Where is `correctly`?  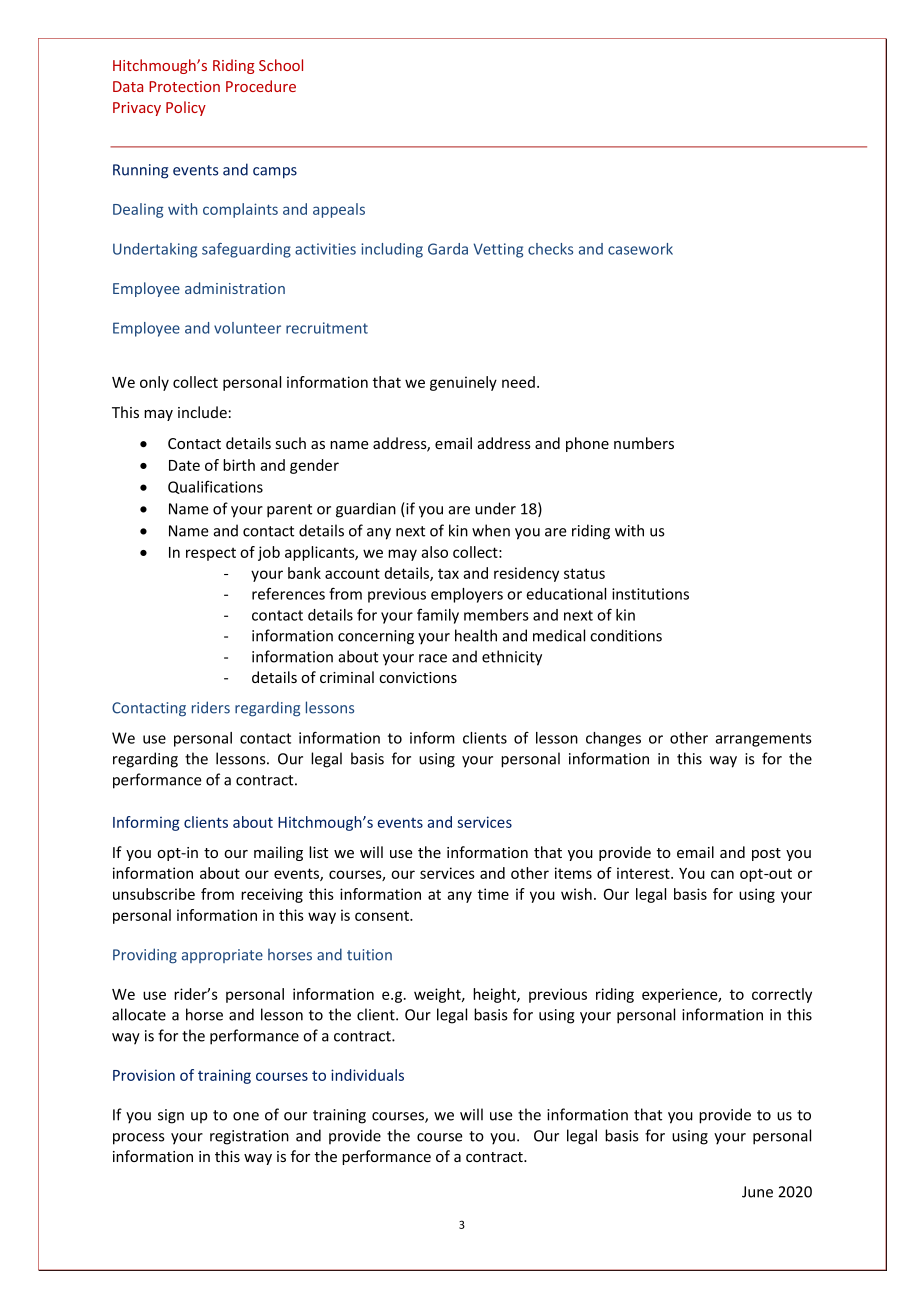 correctly is located at coordinates (782, 995).
